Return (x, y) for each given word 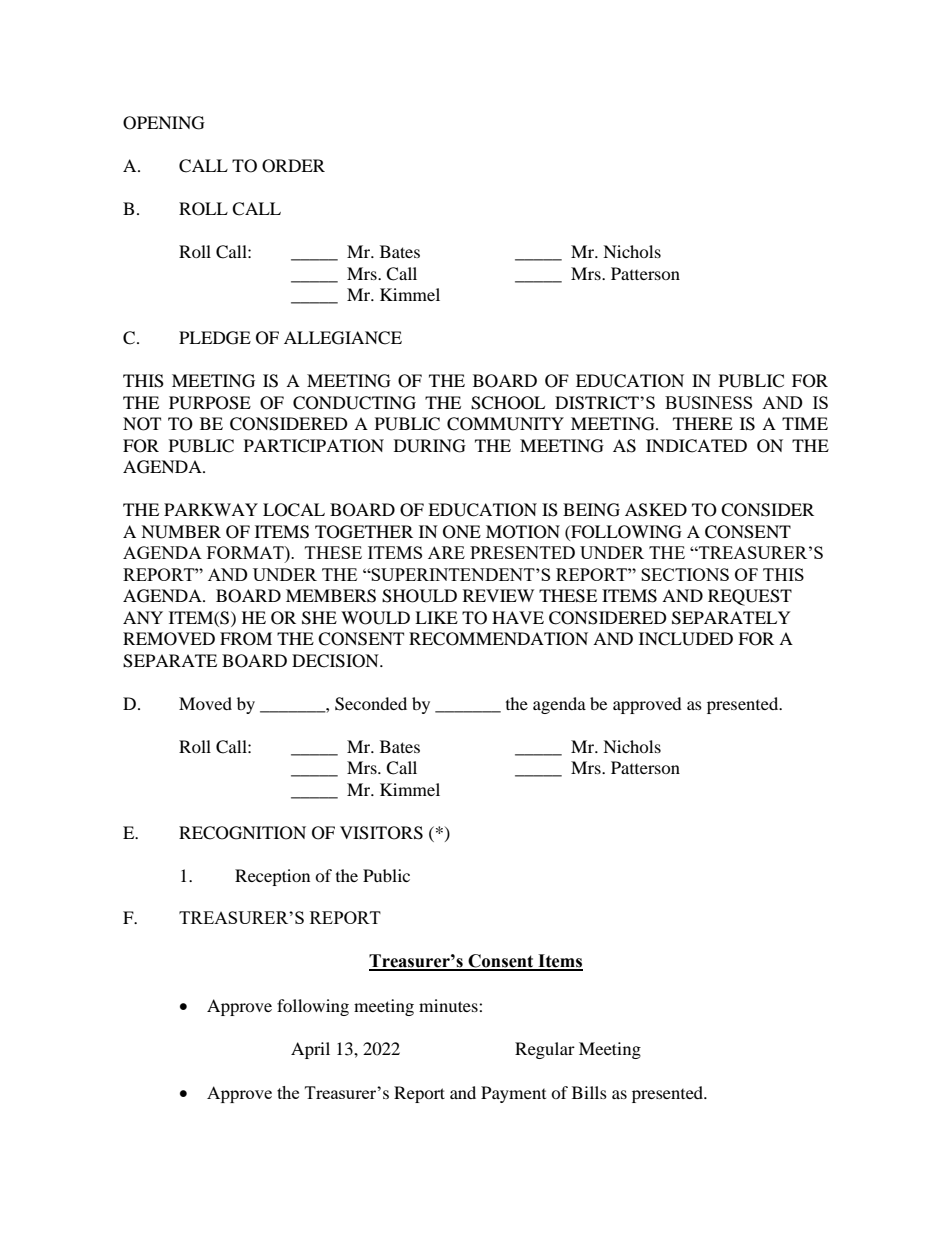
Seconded (371, 704)
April (310, 1050)
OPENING (164, 123)
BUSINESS (708, 402)
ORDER (293, 166)
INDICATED (696, 446)
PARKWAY (211, 509)
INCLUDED (686, 639)
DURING (430, 446)
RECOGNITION (242, 833)
